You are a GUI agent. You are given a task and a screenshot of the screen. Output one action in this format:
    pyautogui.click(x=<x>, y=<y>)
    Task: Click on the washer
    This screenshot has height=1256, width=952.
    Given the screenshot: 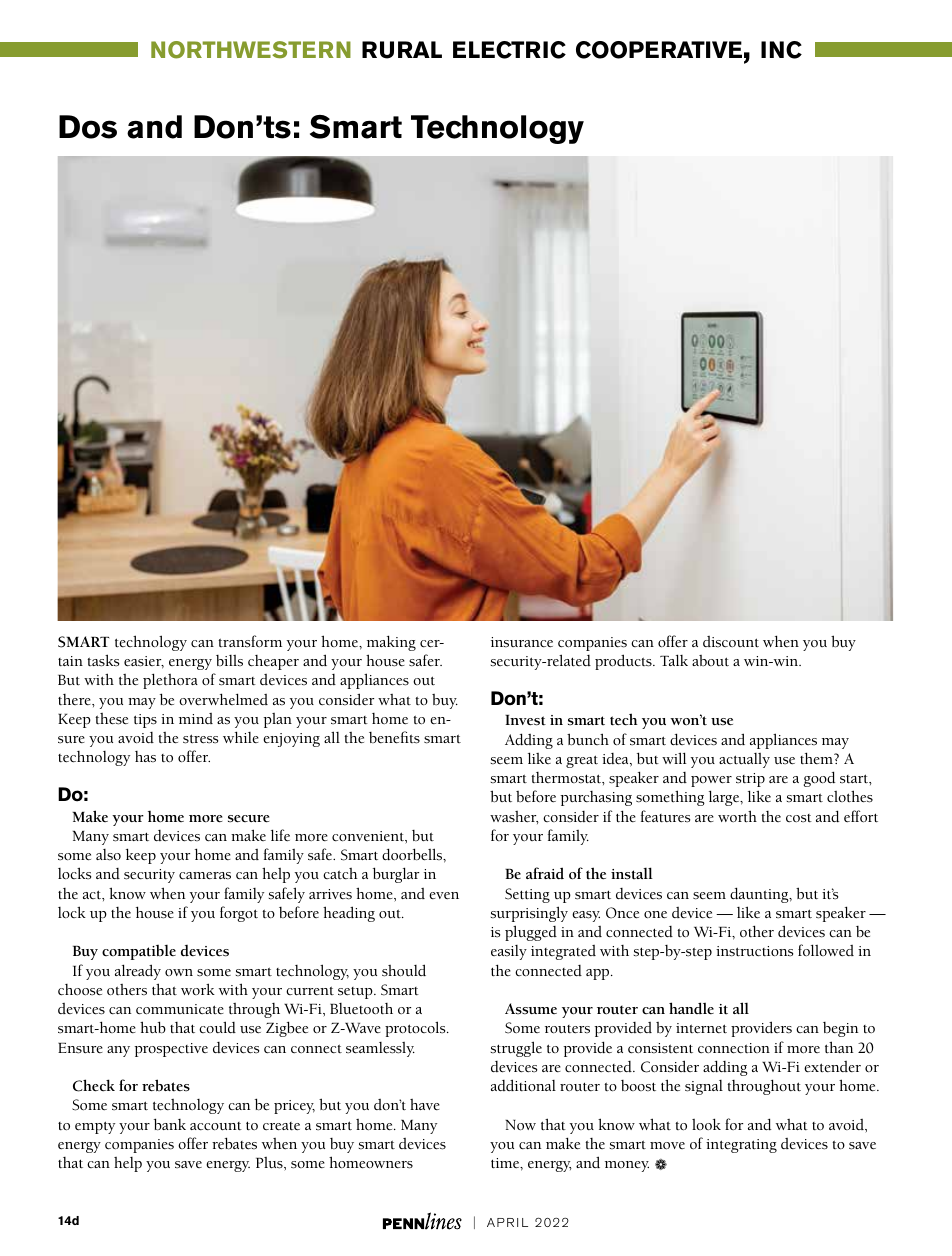 What is the action you would take?
    pyautogui.click(x=514, y=817)
